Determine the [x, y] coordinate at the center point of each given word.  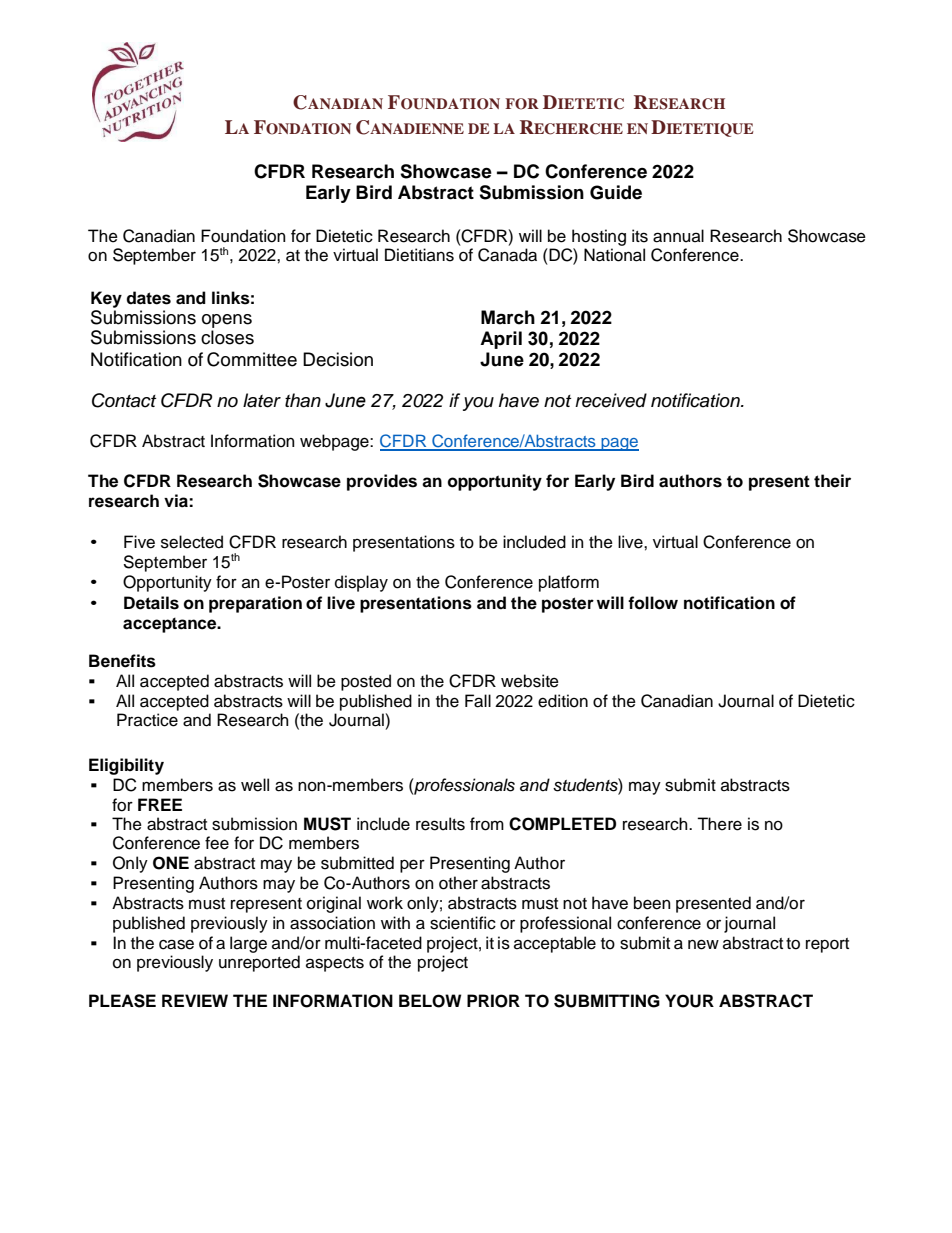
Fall [478, 701]
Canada [507, 255]
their [832, 481]
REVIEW [195, 1000]
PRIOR [493, 1001]
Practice [147, 720]
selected [192, 542]
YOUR [689, 1001]
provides [382, 482]
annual [678, 236]
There [719, 824]
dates [148, 298]
